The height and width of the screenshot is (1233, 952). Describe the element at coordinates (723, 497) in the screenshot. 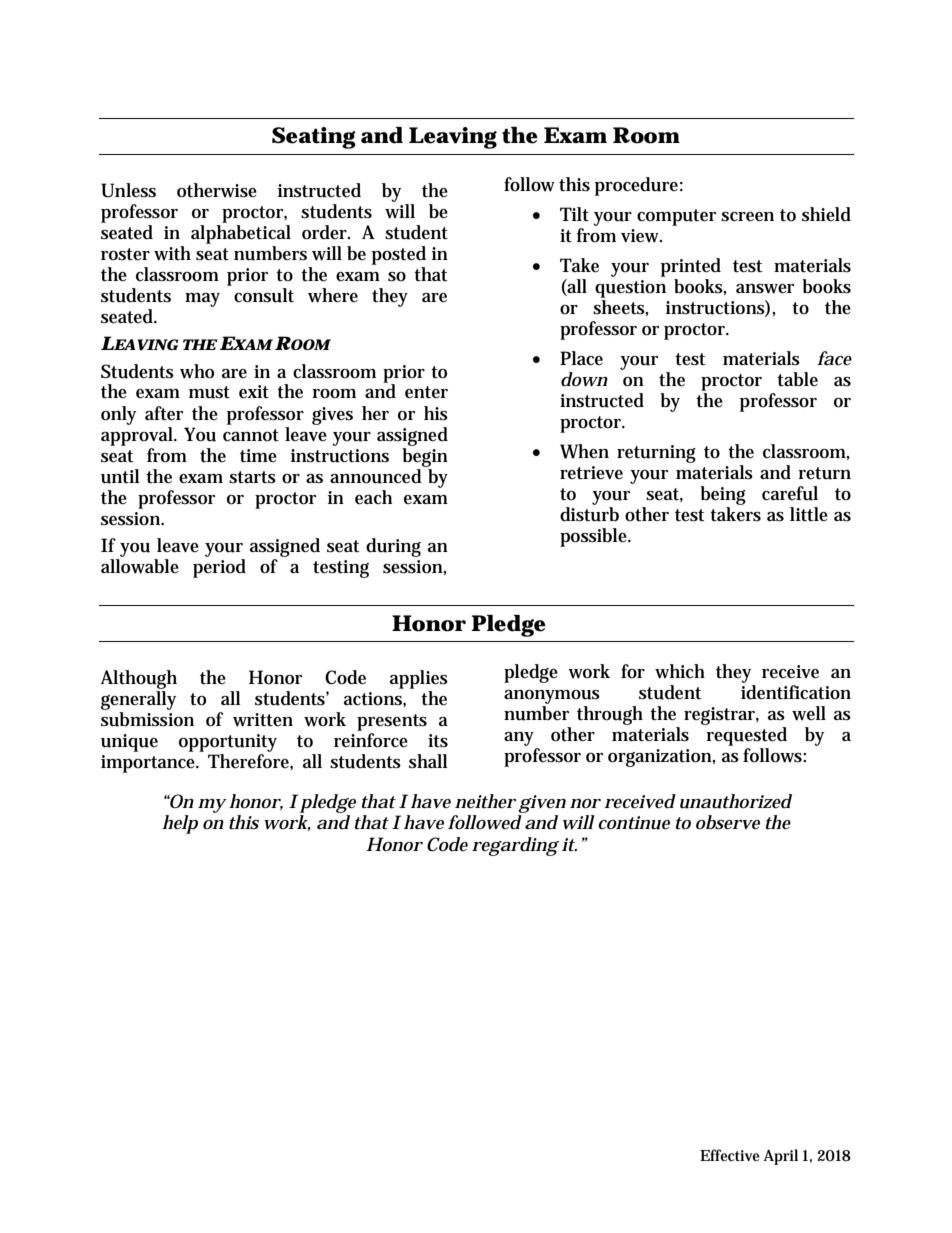

I see `being` at that location.
